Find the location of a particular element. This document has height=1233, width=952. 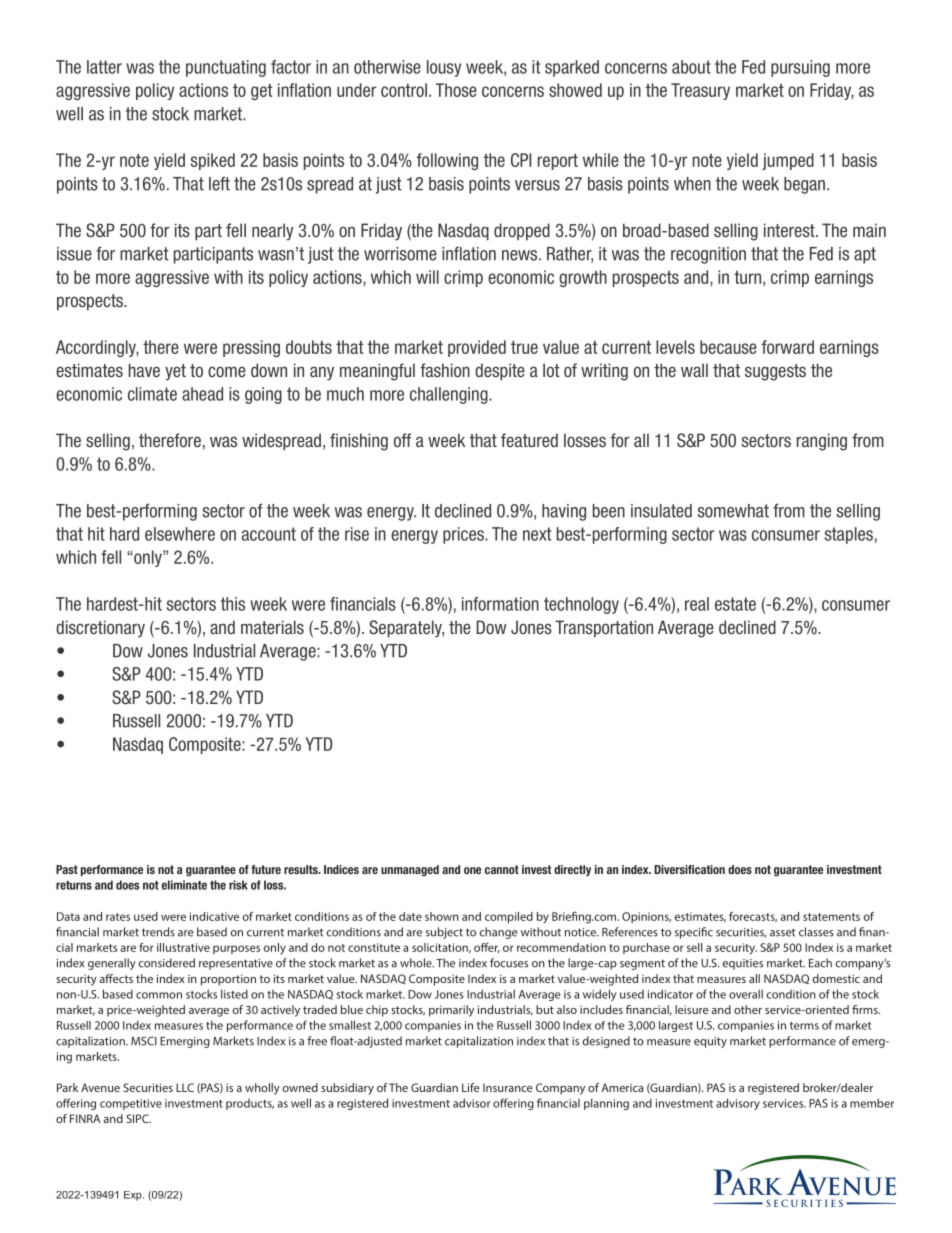

member is located at coordinates (872, 1103).
